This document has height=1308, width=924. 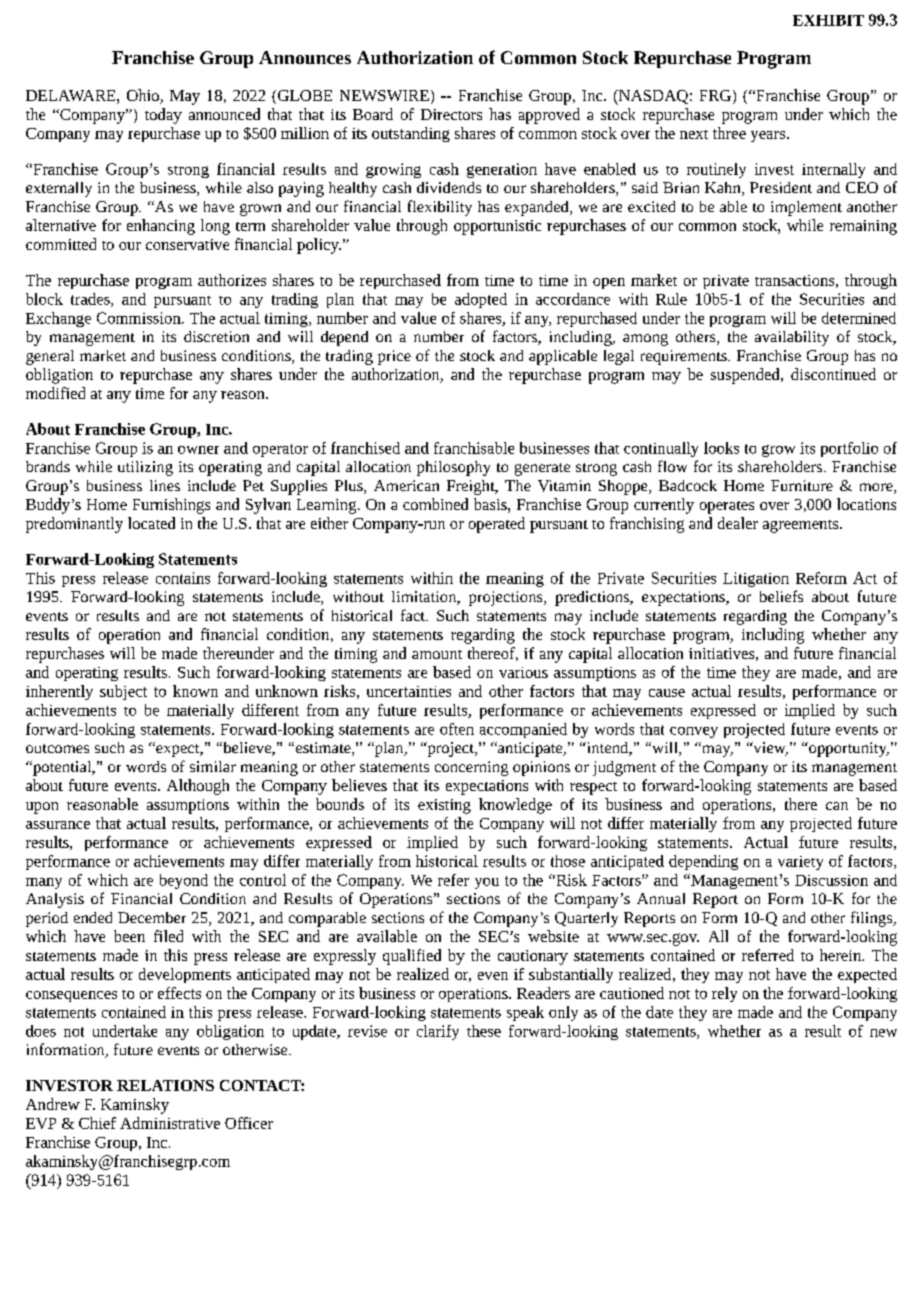 I want to click on availability, so click(x=792, y=338).
